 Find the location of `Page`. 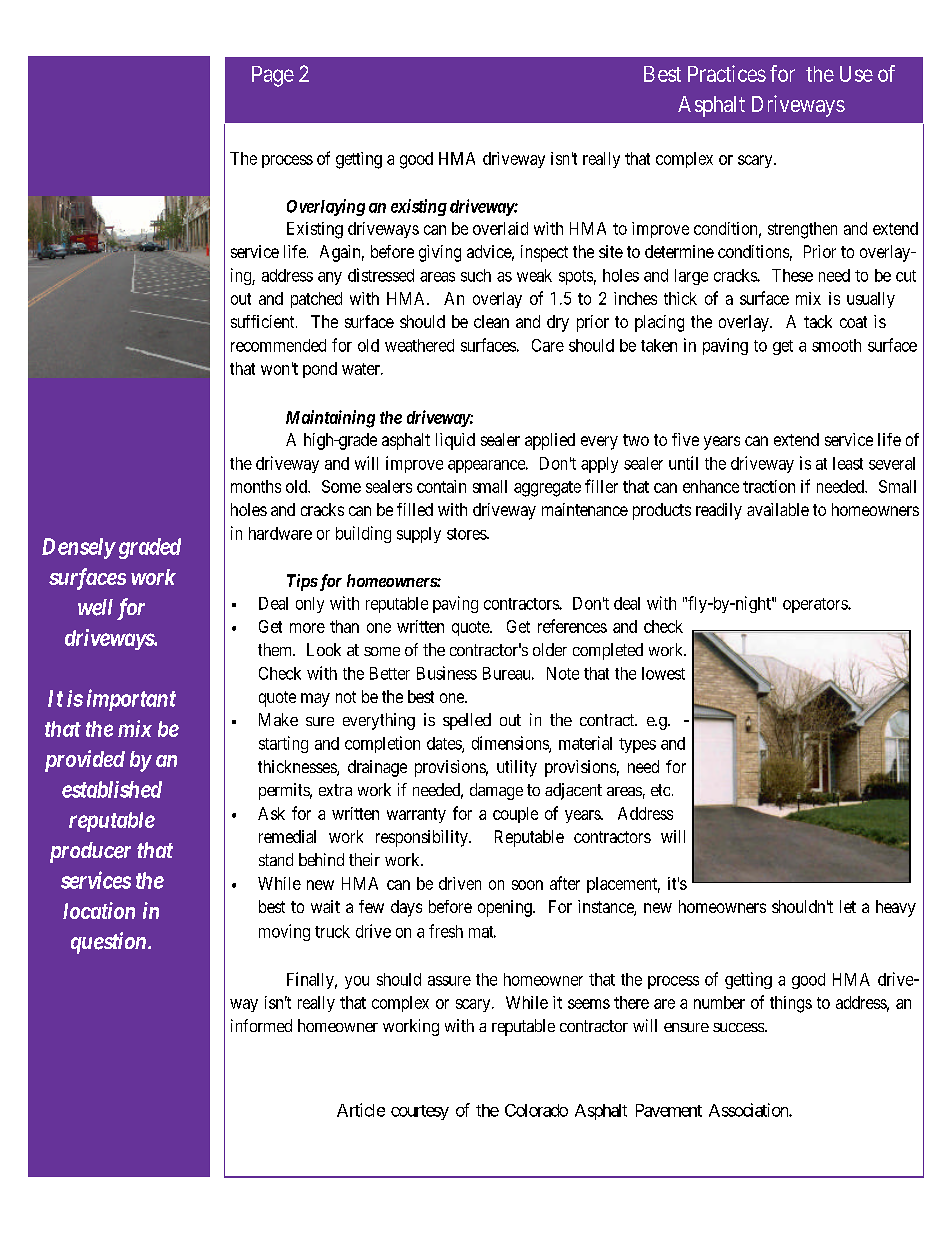

Page is located at coordinates (273, 76).
